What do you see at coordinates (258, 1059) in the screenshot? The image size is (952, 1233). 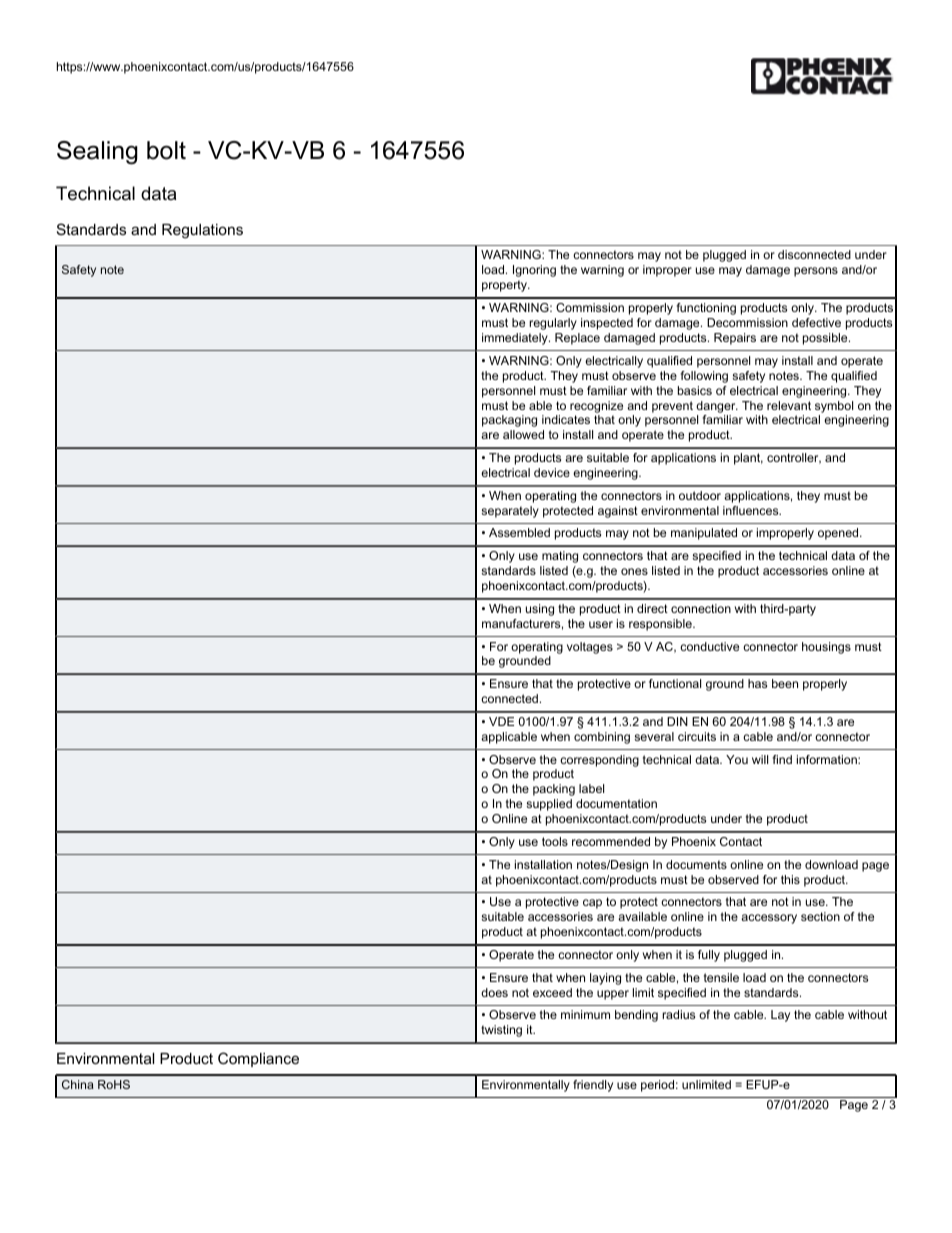 I see `Compliance` at bounding box center [258, 1059].
